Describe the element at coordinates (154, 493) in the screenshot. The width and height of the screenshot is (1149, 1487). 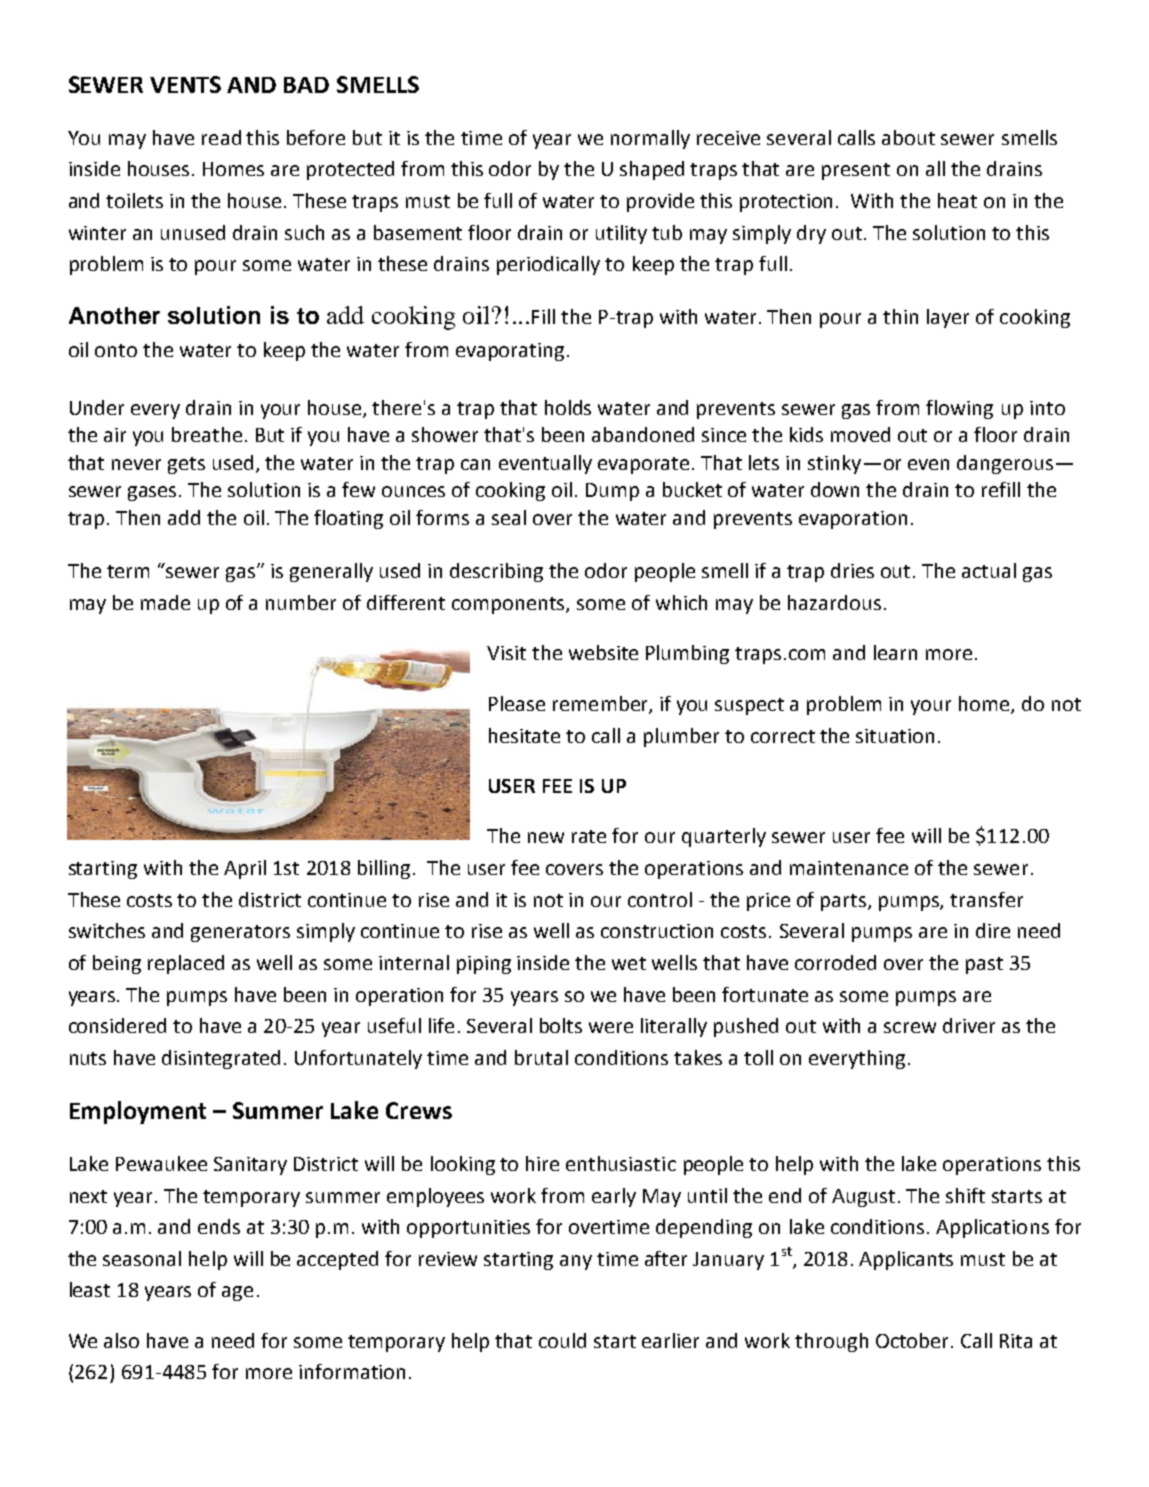
I see `gases` at that location.
